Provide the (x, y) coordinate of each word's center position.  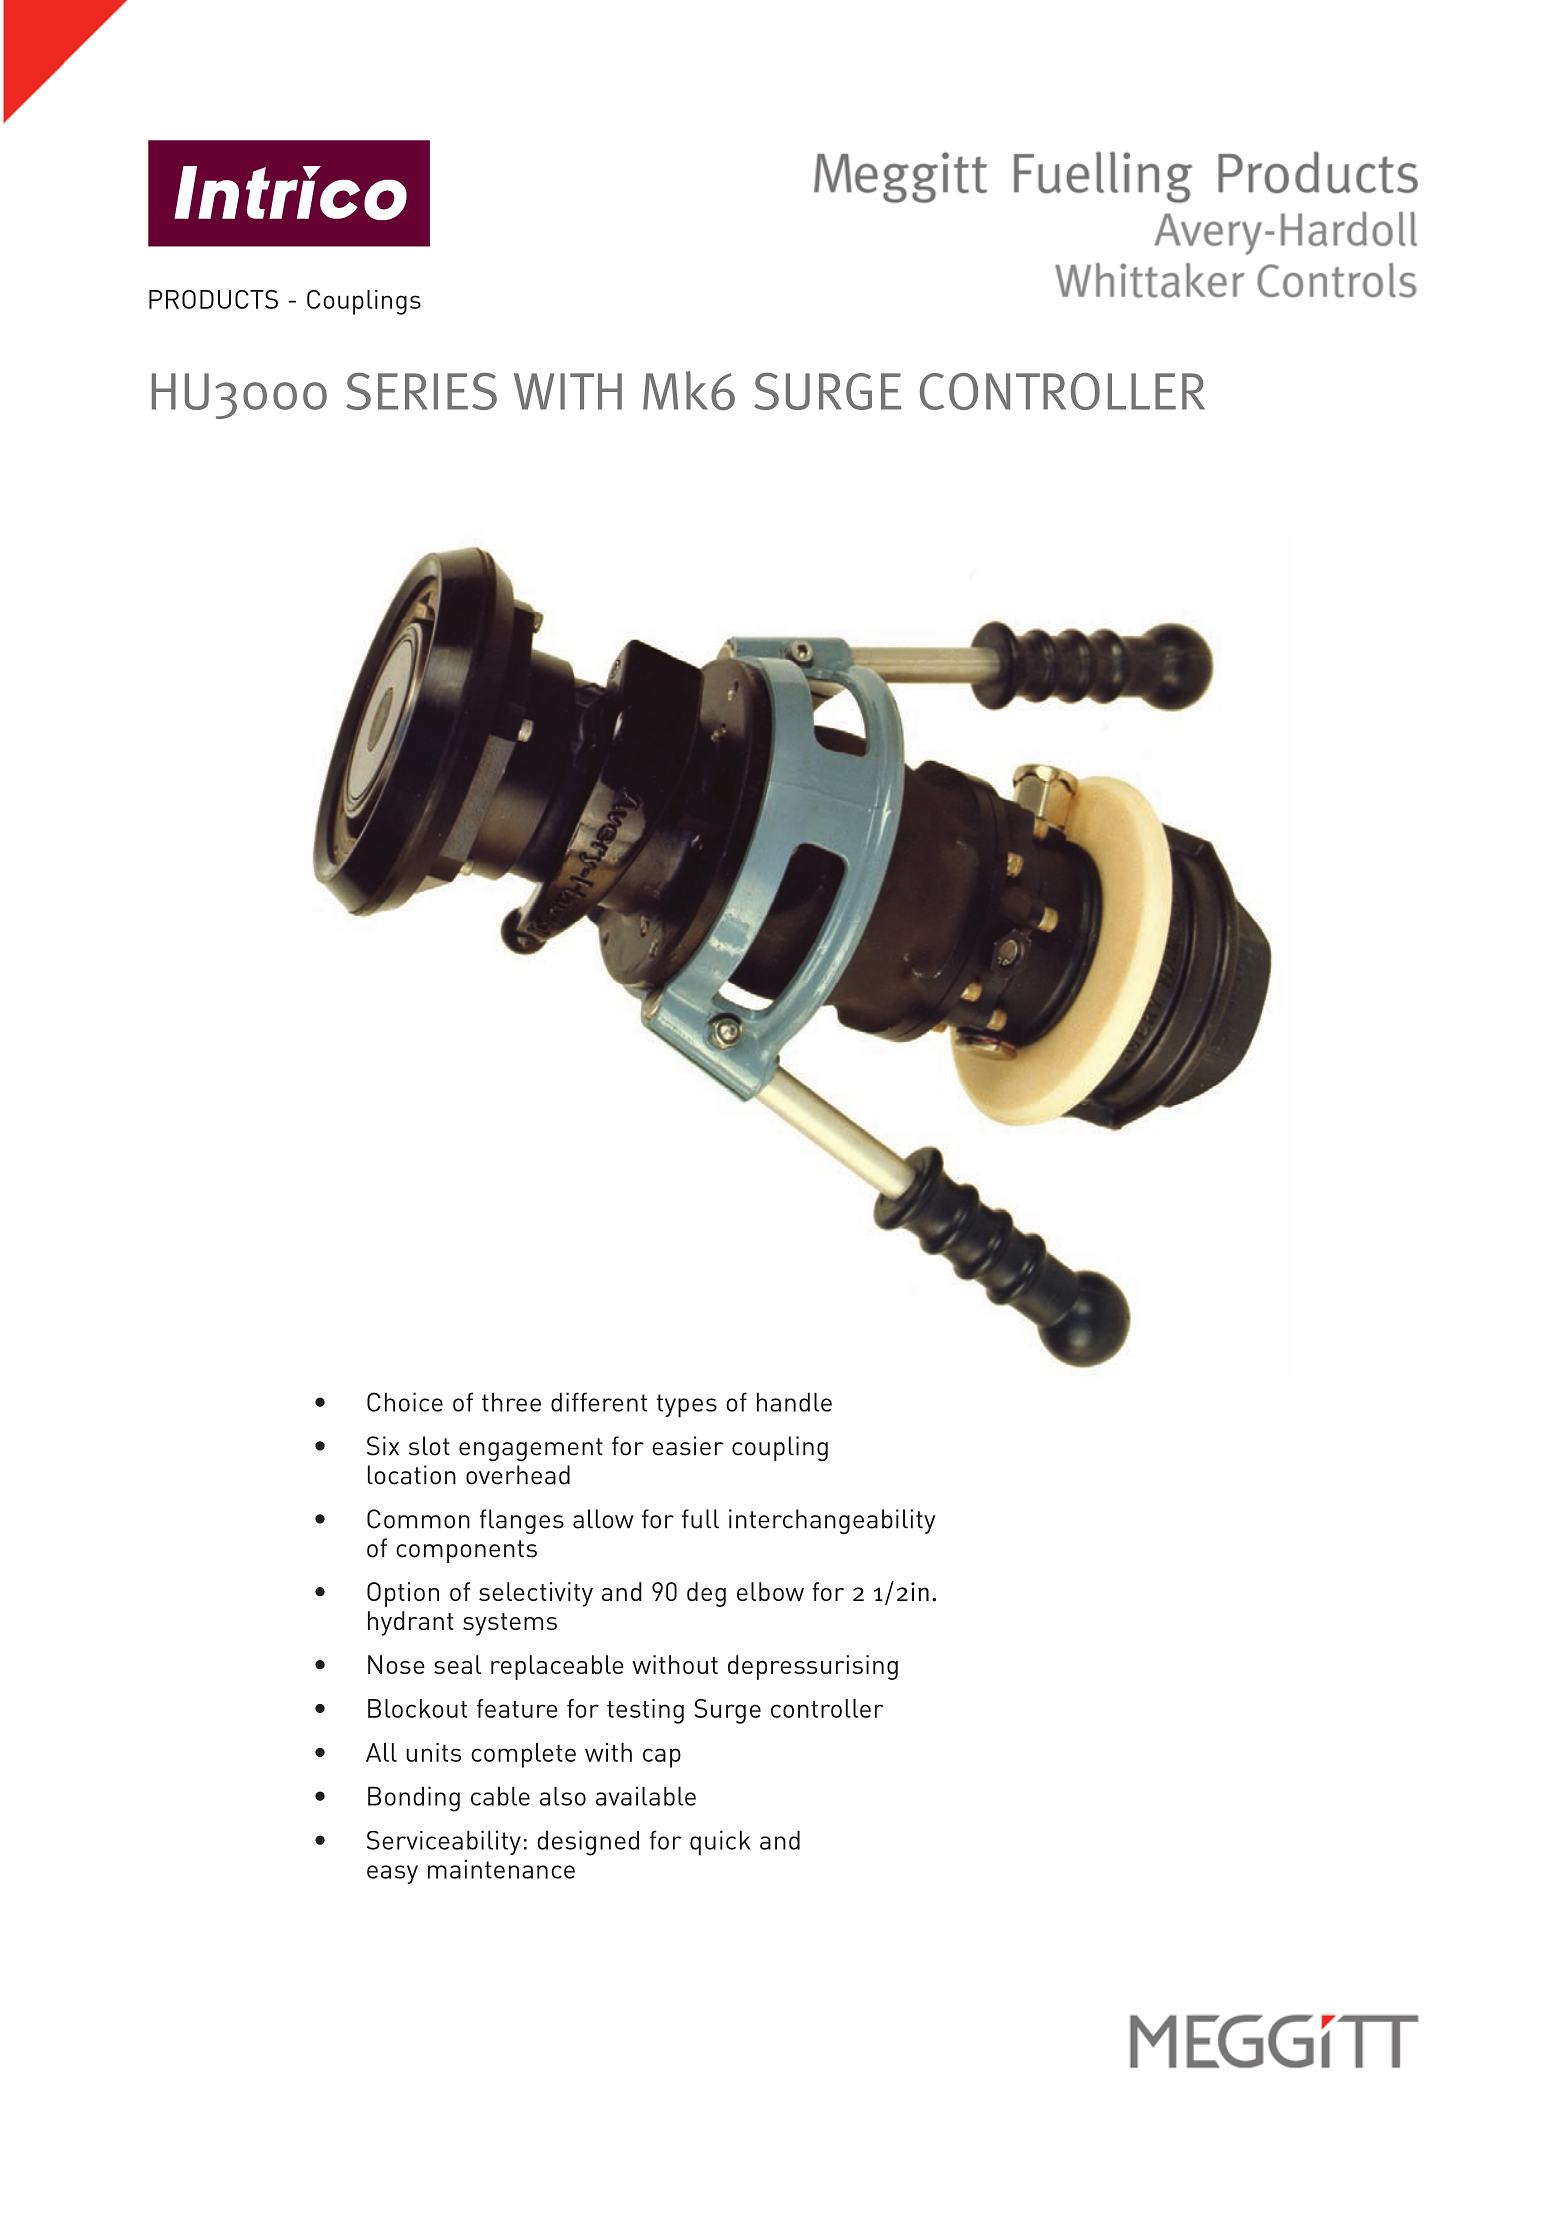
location (412, 1475)
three (511, 1402)
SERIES (421, 391)
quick (720, 1843)
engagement (531, 1449)
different (599, 1402)
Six (383, 1446)
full (700, 1519)
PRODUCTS (213, 299)
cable (500, 1796)
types (687, 1406)
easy (392, 1874)
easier (688, 1446)
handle (794, 1402)
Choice (405, 1402)
